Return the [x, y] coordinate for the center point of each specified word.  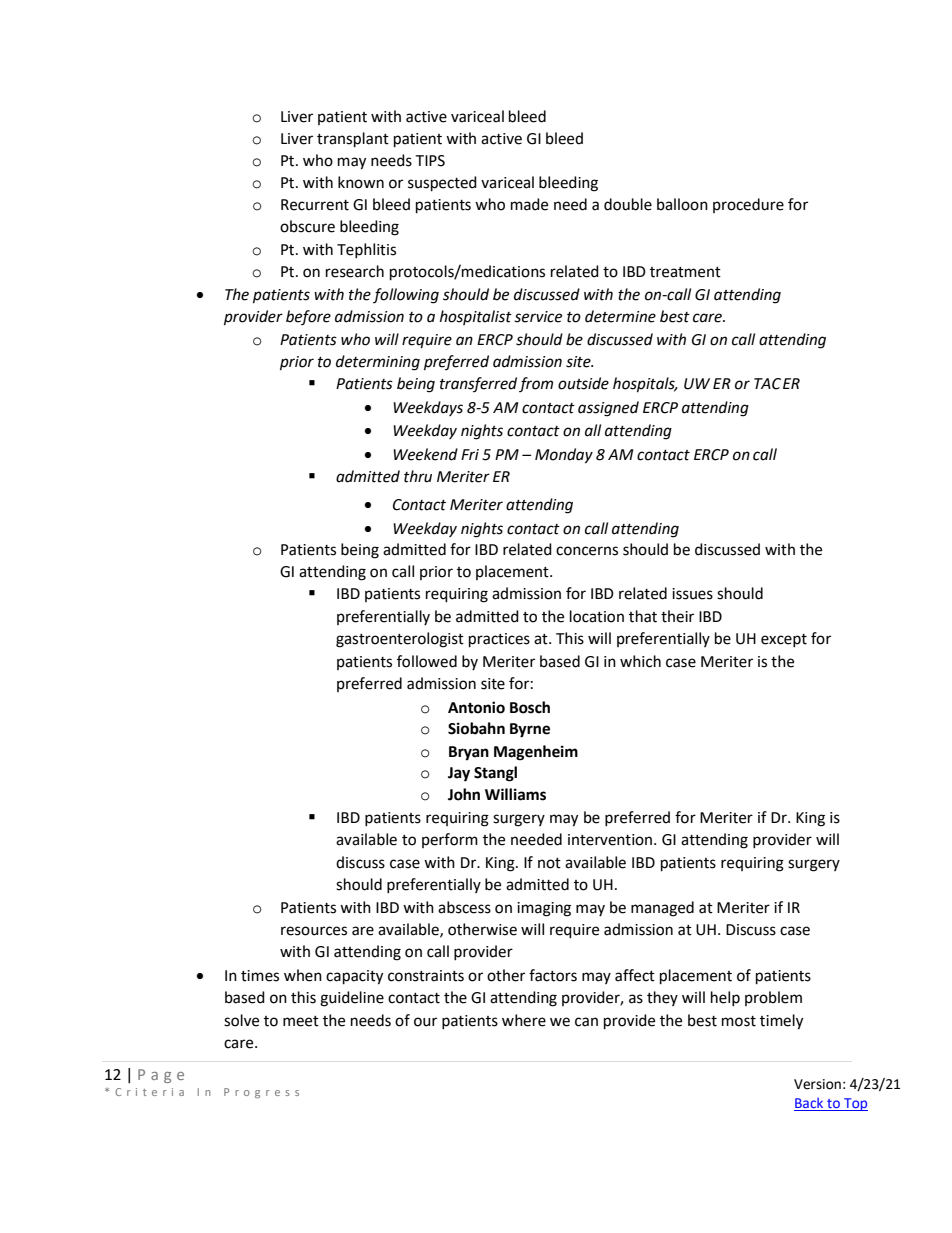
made [529, 204]
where [524, 1020]
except [784, 640]
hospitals [645, 385]
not [549, 863]
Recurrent [315, 205]
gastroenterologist [400, 640]
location [597, 616]
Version [817, 1084]
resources [314, 931]
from [536, 384]
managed [662, 909]
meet [301, 1021]
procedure [748, 205]
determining [378, 363]
